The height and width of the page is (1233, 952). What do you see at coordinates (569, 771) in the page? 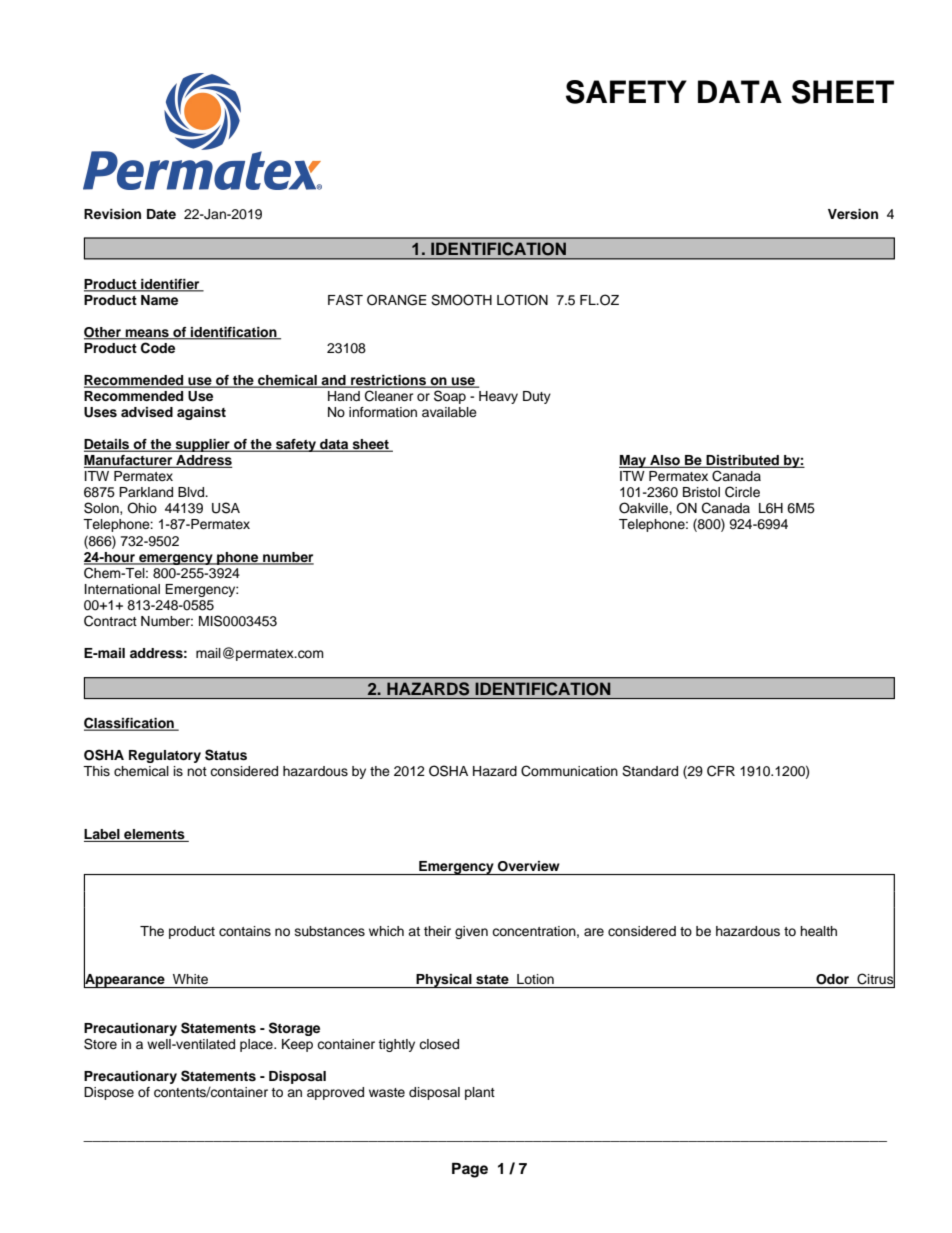
I see `Communication` at bounding box center [569, 771].
